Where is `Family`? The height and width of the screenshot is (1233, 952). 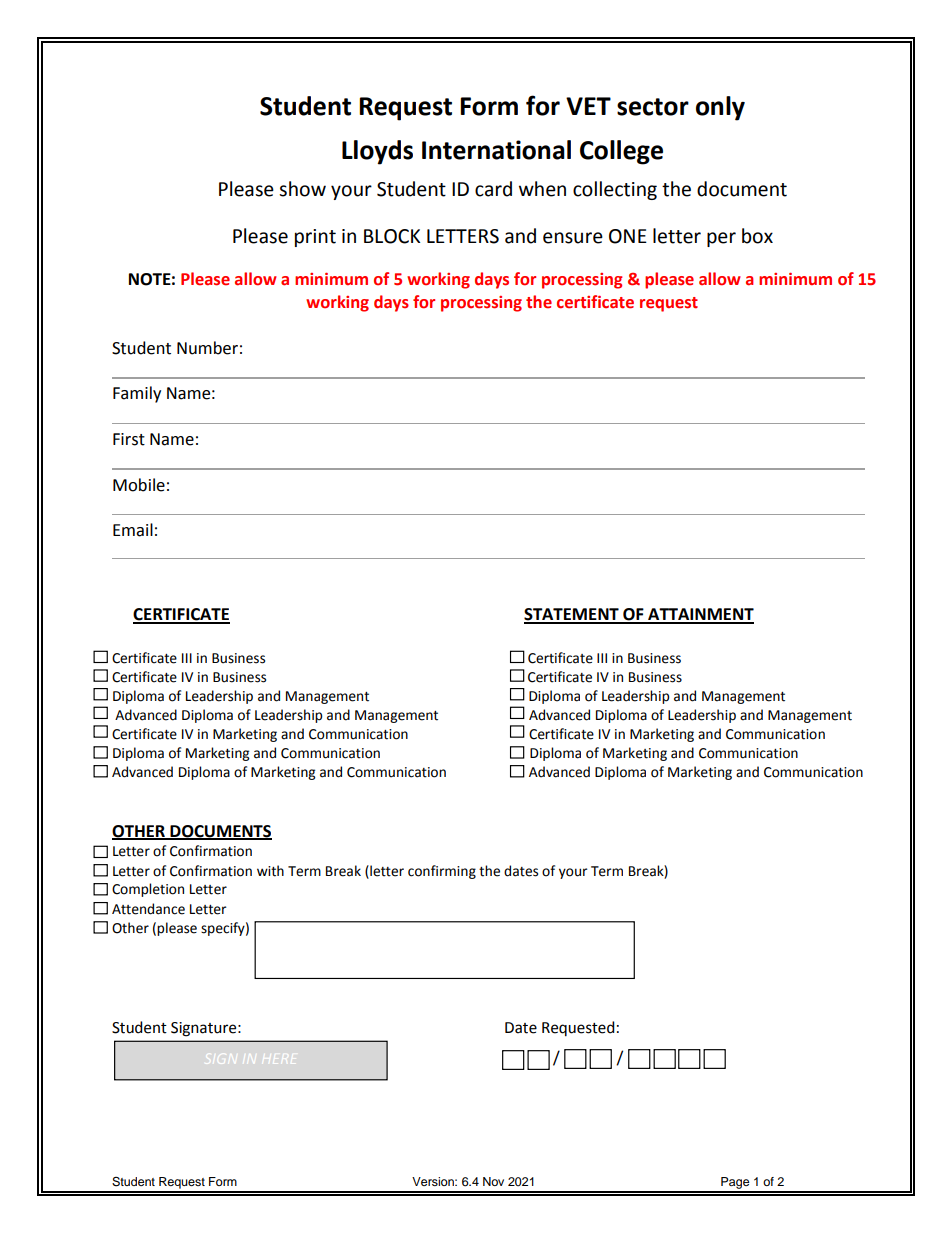 Family is located at coordinates (137, 394).
